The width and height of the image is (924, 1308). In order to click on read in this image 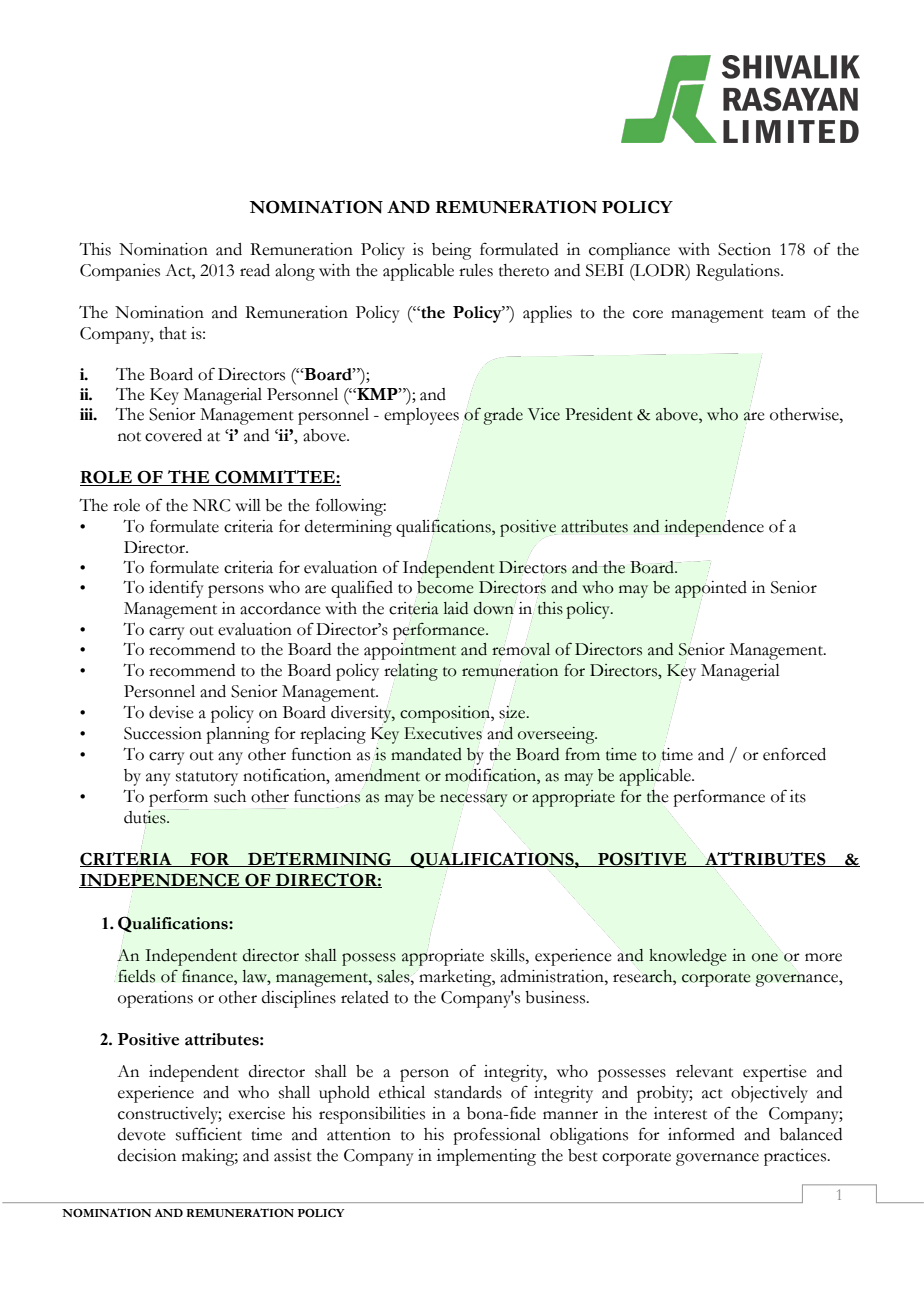, I will do `click(255, 270)`.
